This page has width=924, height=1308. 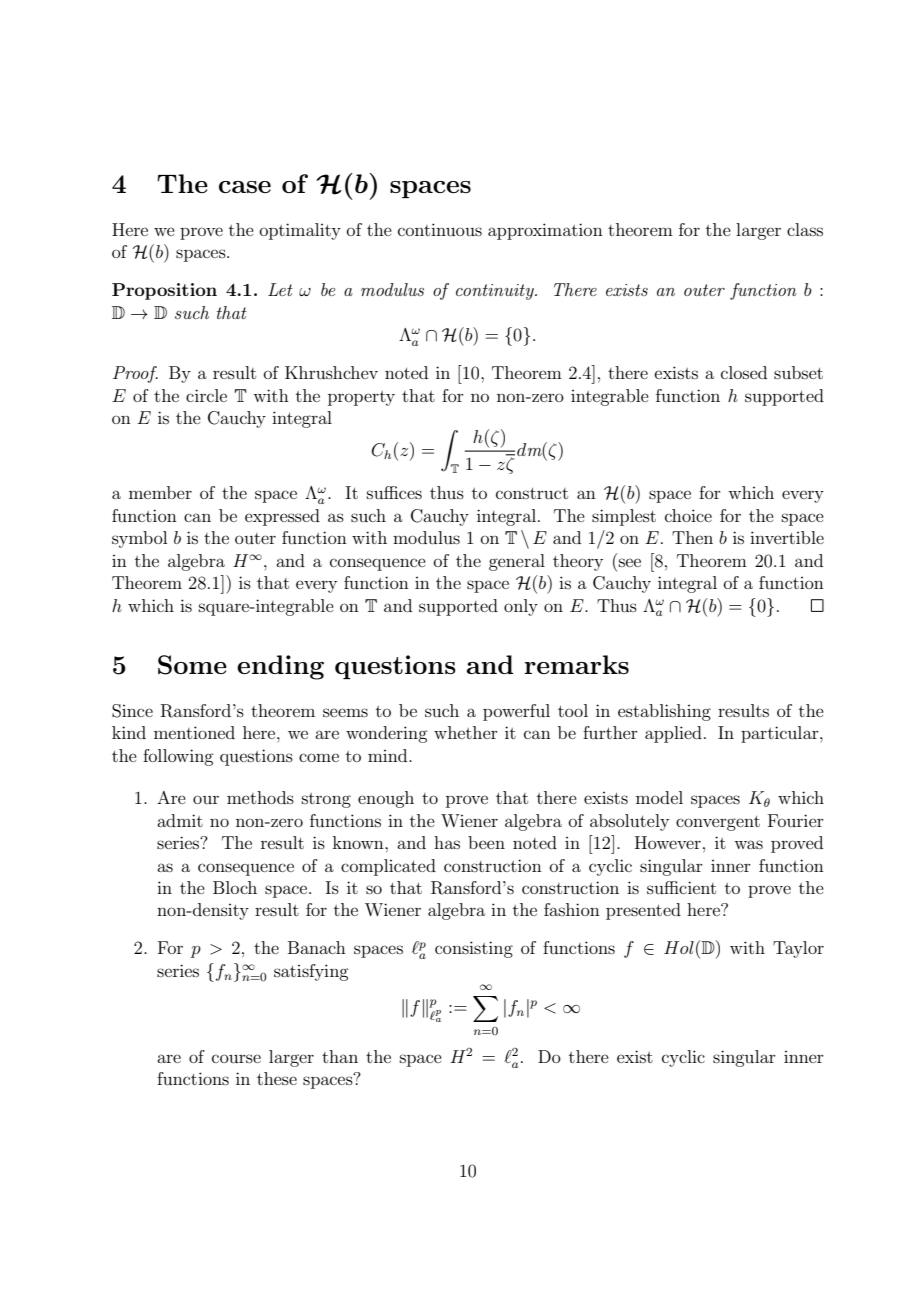 What do you see at coordinates (798, 949) in the page?
I see `Taylor` at bounding box center [798, 949].
